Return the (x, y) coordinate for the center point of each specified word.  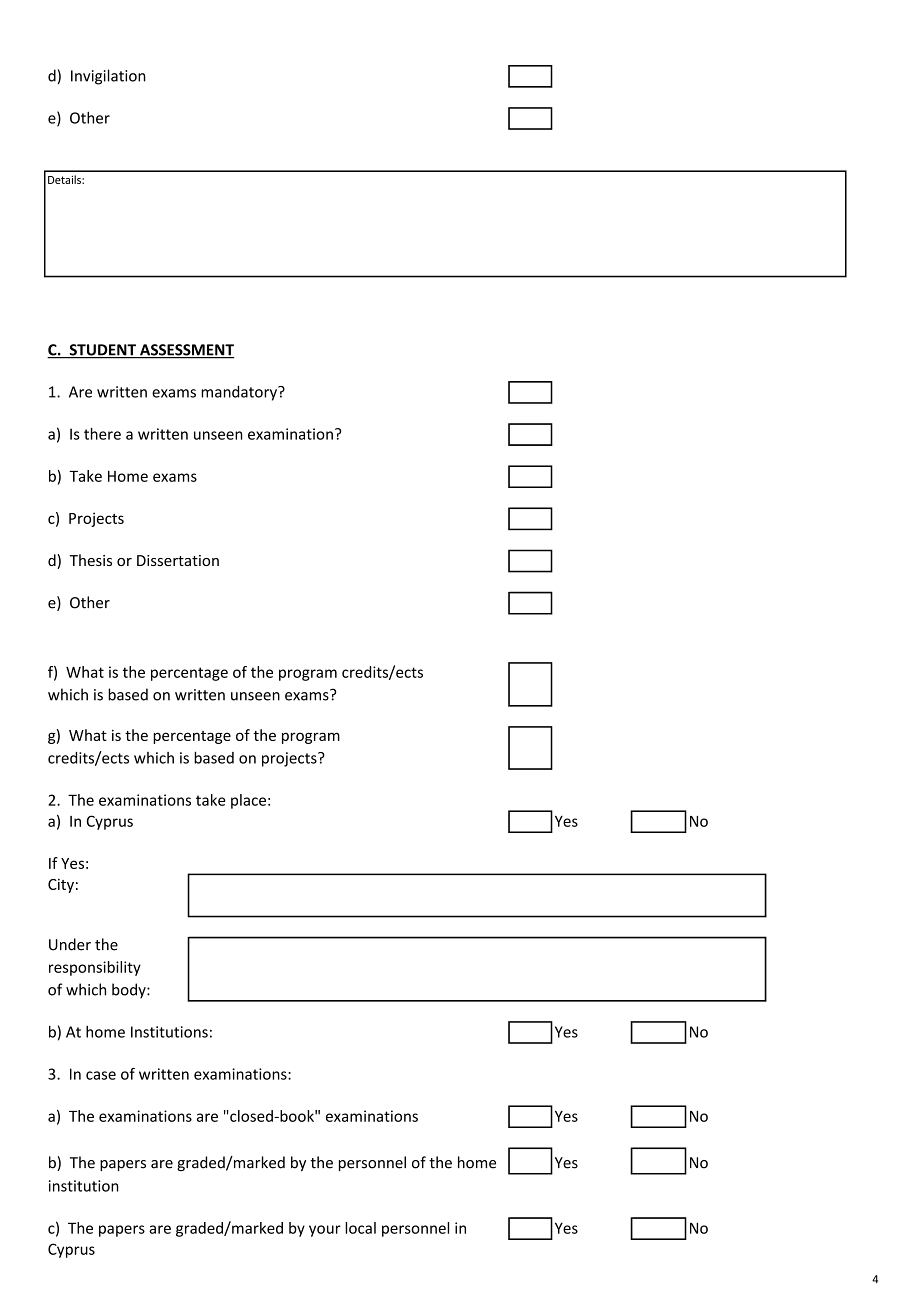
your (325, 1231)
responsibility (95, 968)
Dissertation (178, 560)
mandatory (240, 393)
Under (70, 944)
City (61, 886)
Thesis (91, 560)
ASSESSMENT (186, 351)
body (130, 991)
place (248, 801)
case (101, 1075)
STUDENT (102, 351)
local (360, 1228)
